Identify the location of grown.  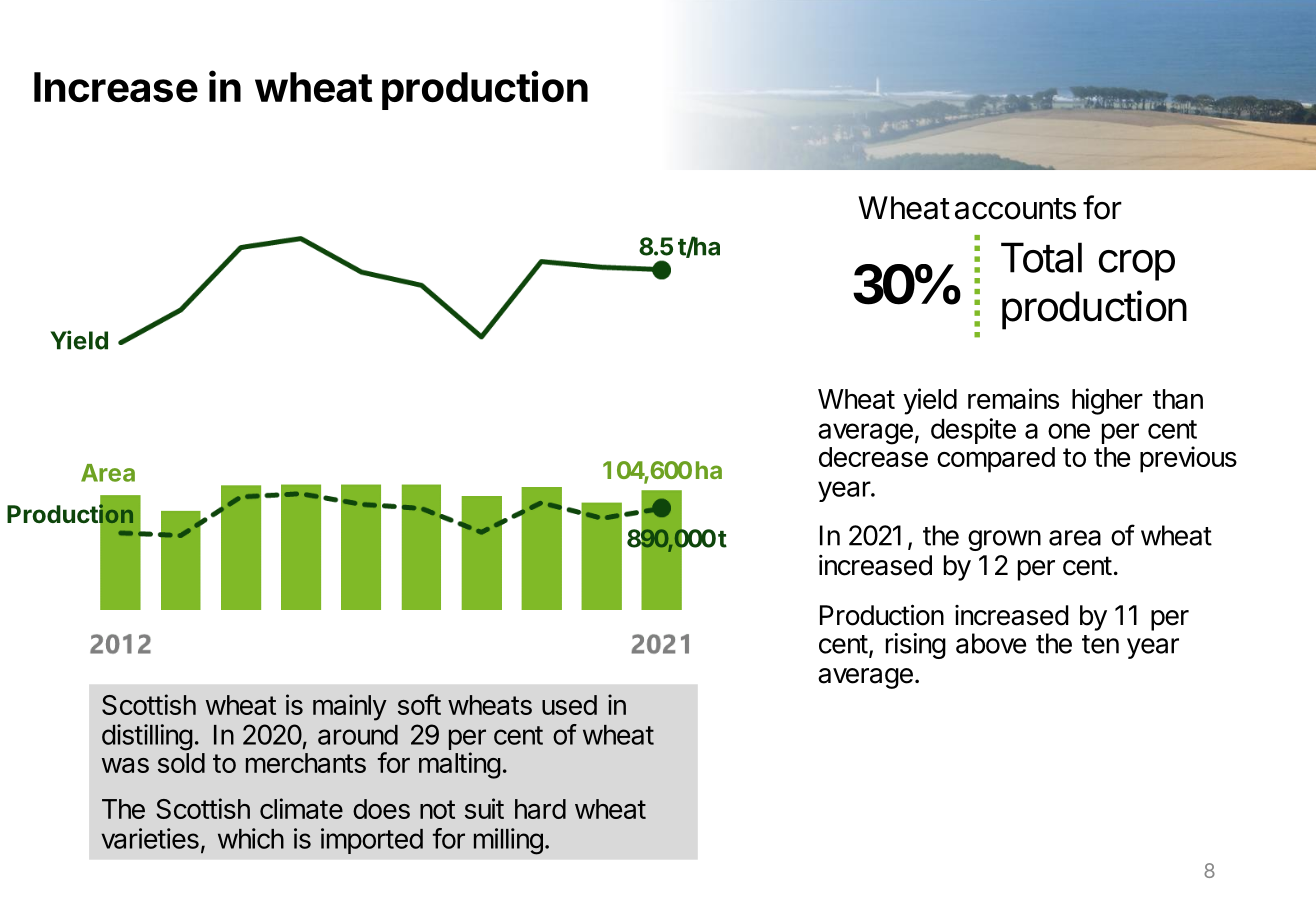
(1004, 540).
